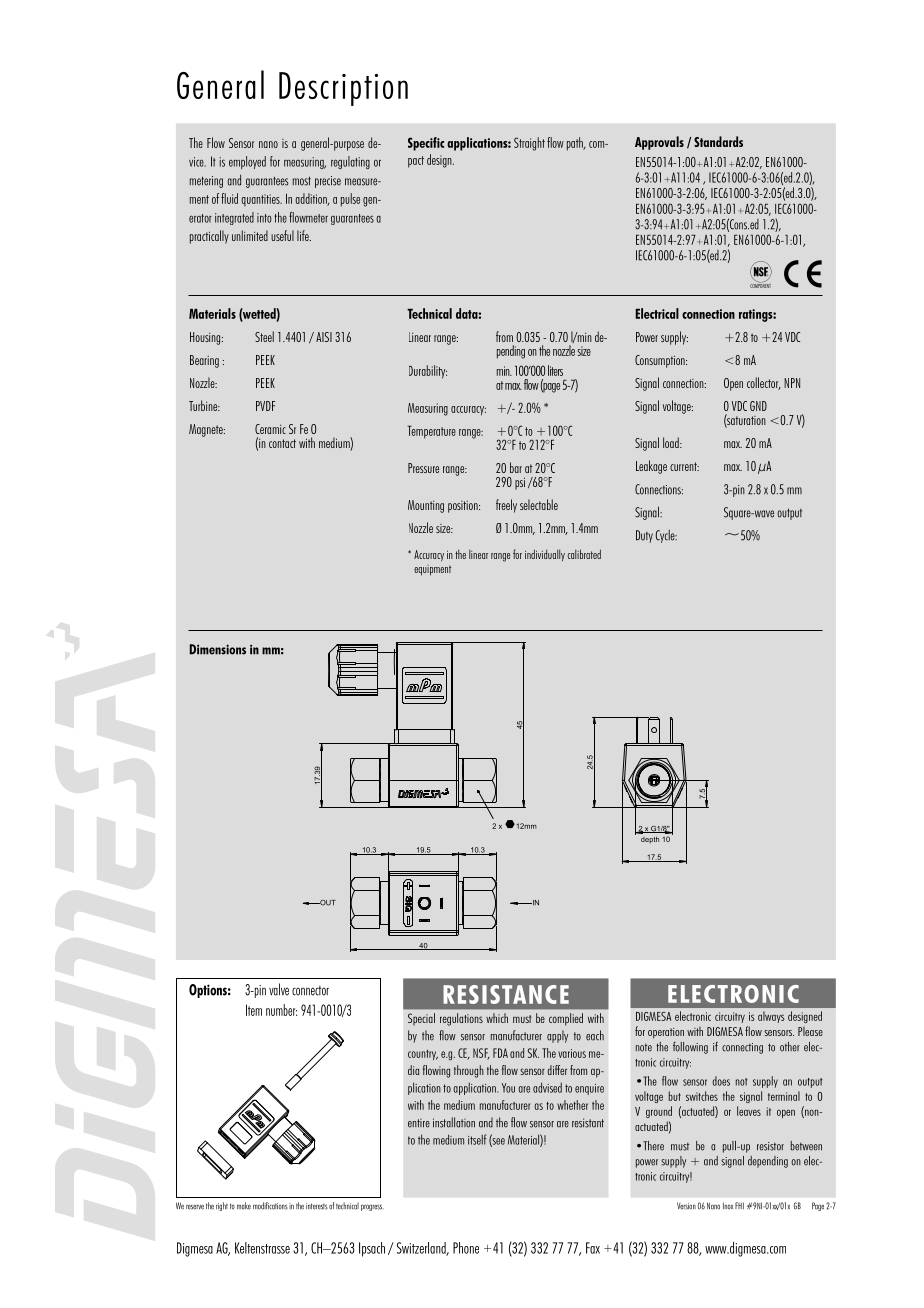  What do you see at coordinates (506, 994) in the screenshot?
I see `RESISTANCE` at bounding box center [506, 994].
